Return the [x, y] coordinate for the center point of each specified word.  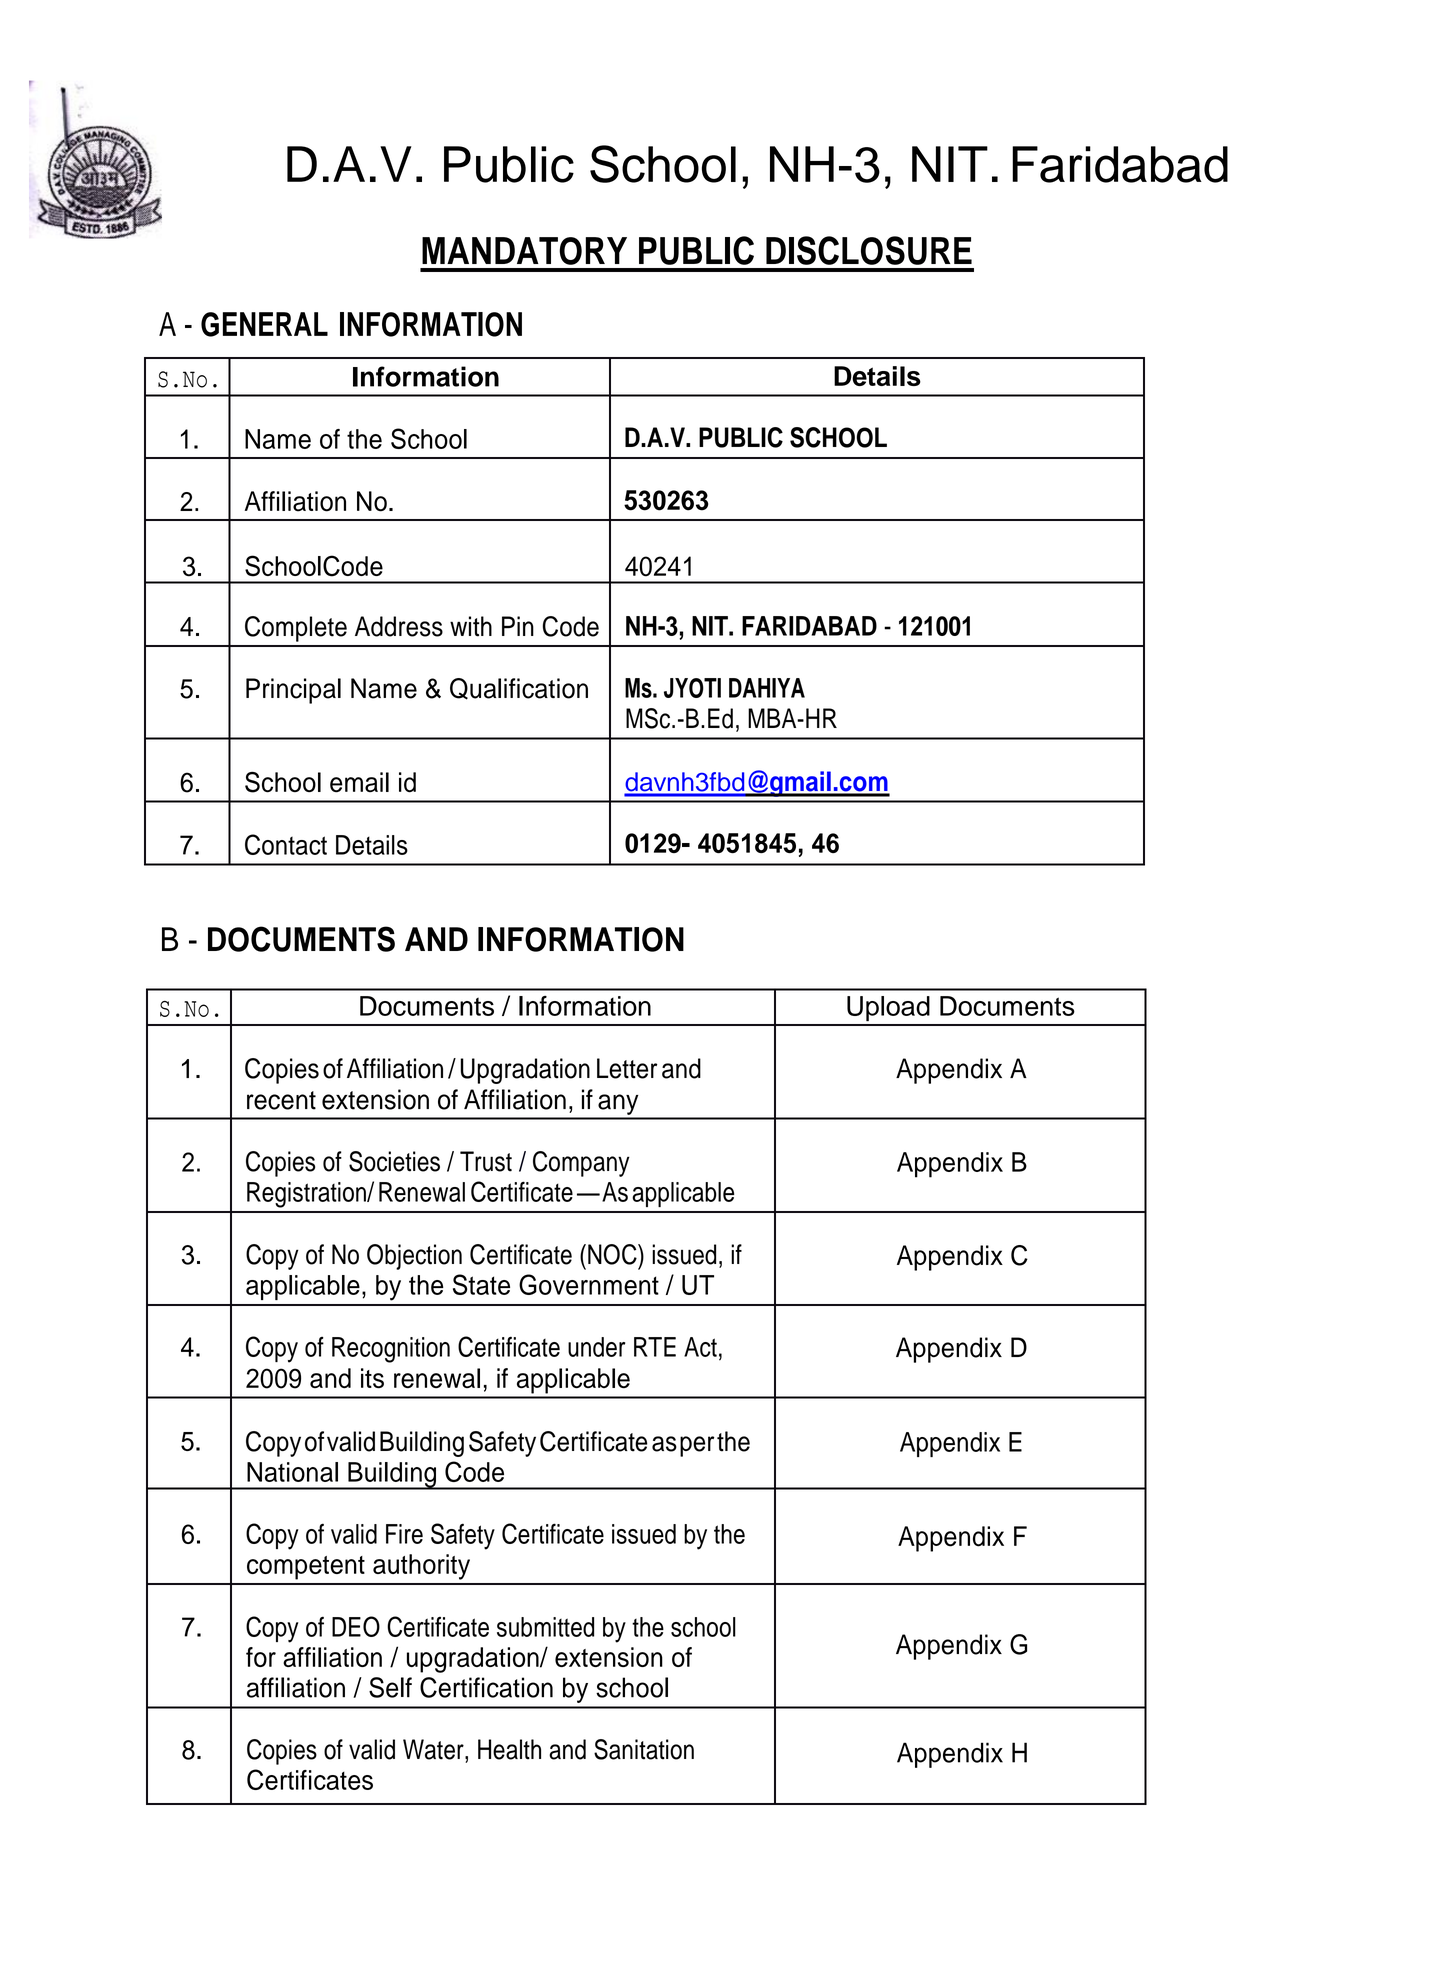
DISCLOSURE [869, 250]
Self [390, 1687]
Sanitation [644, 1749]
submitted [545, 1627]
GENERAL [264, 324]
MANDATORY [524, 251]
